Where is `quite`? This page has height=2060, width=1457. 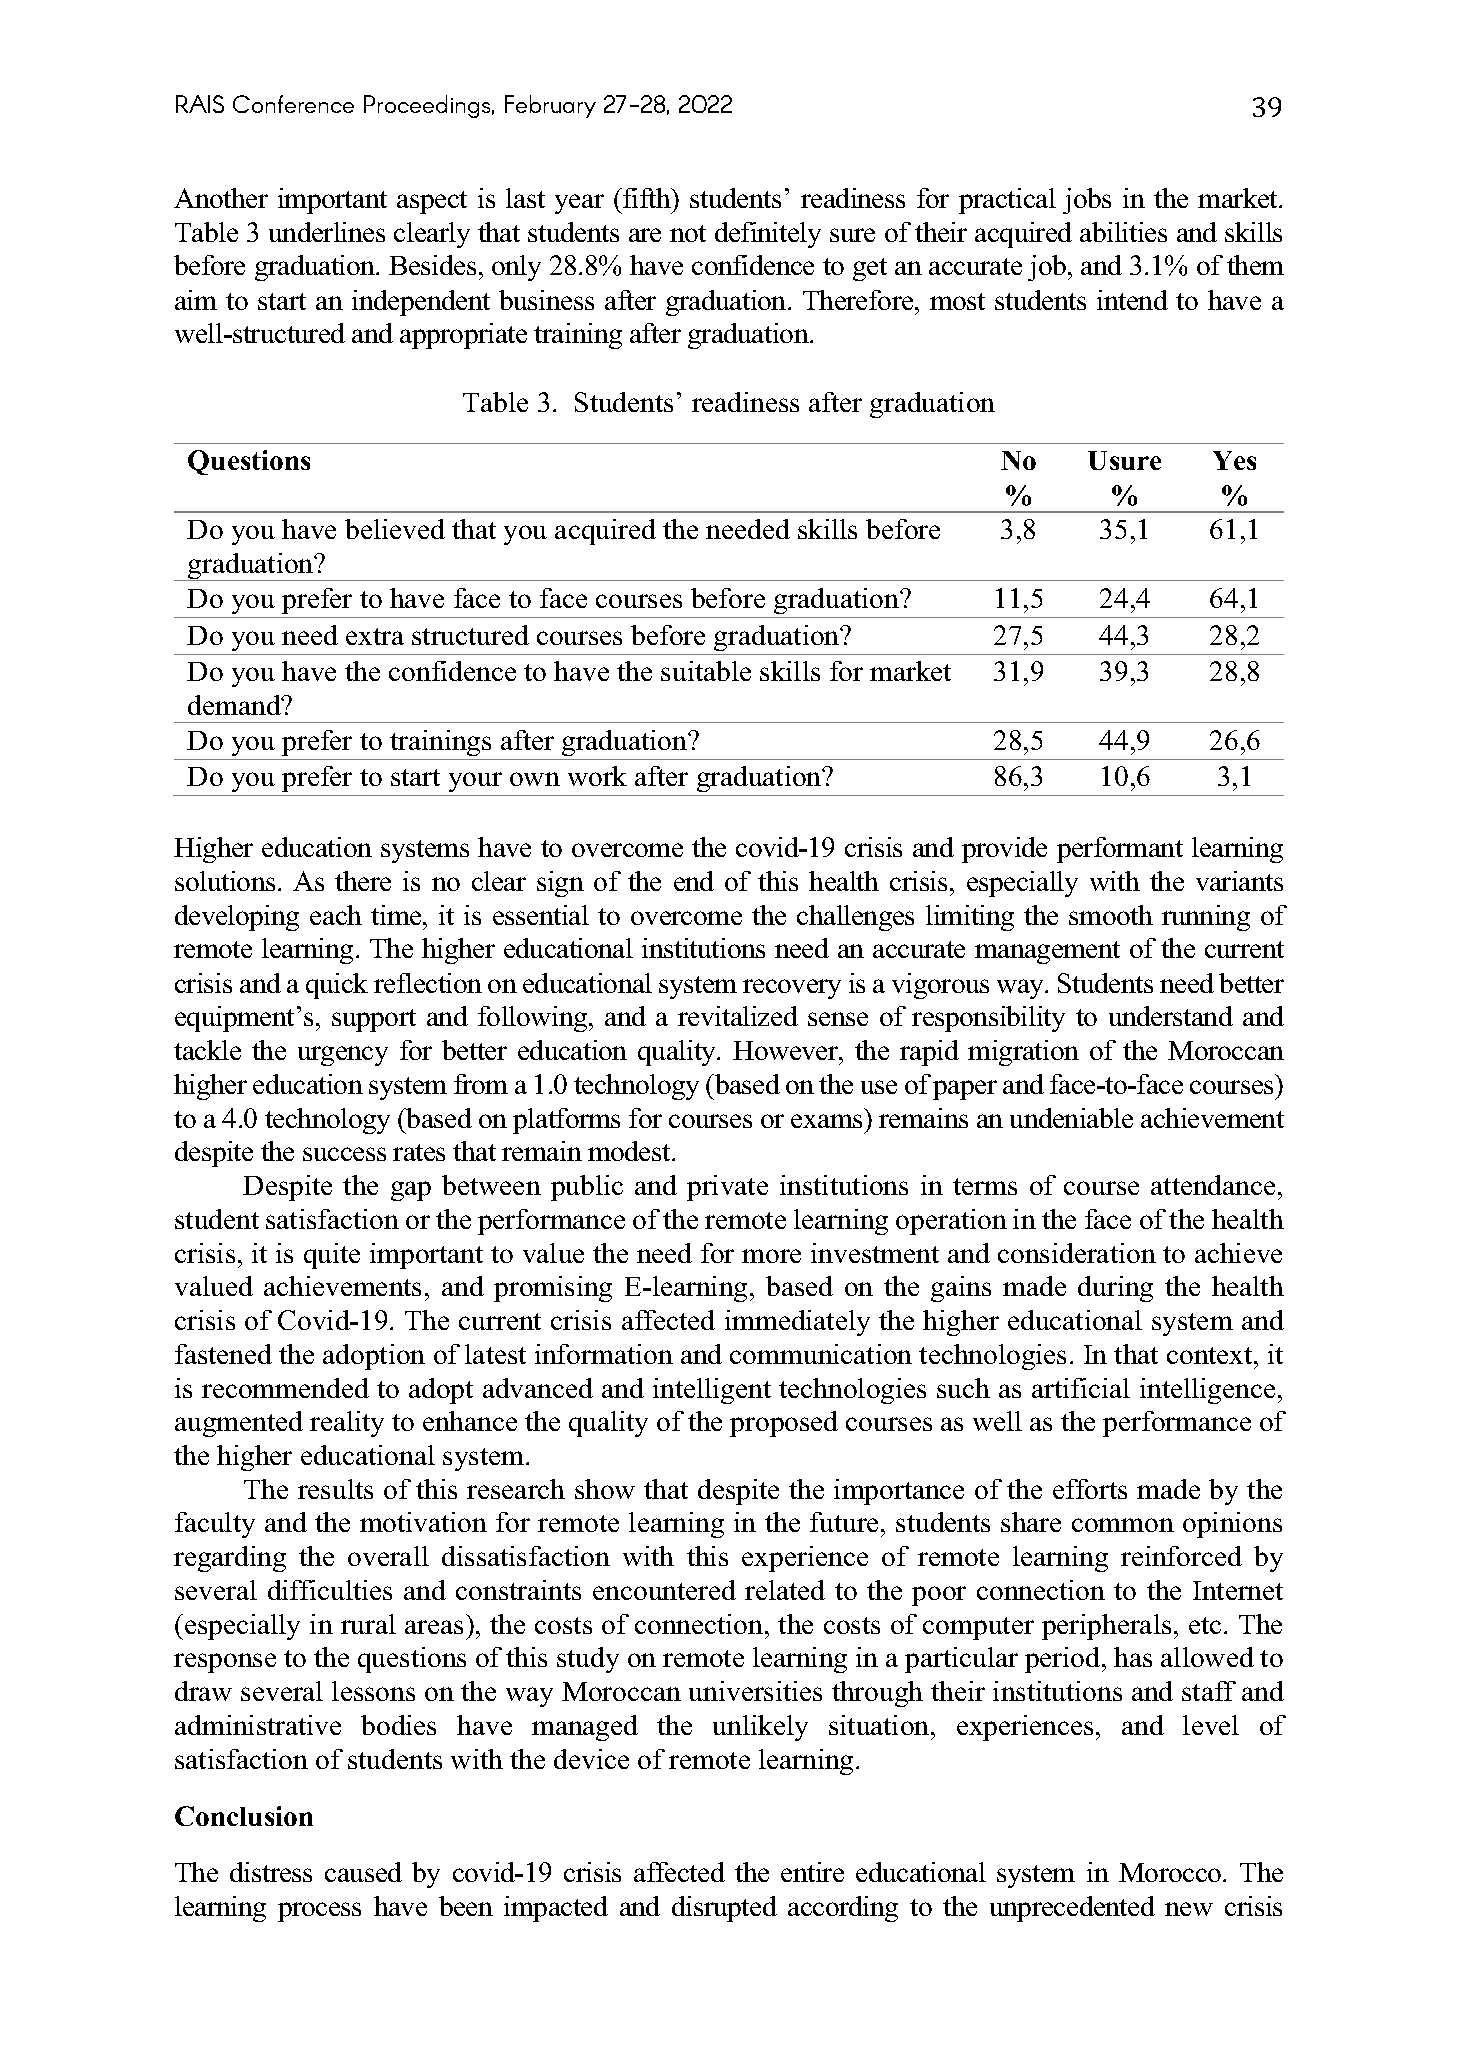 quite is located at coordinates (332, 1256).
